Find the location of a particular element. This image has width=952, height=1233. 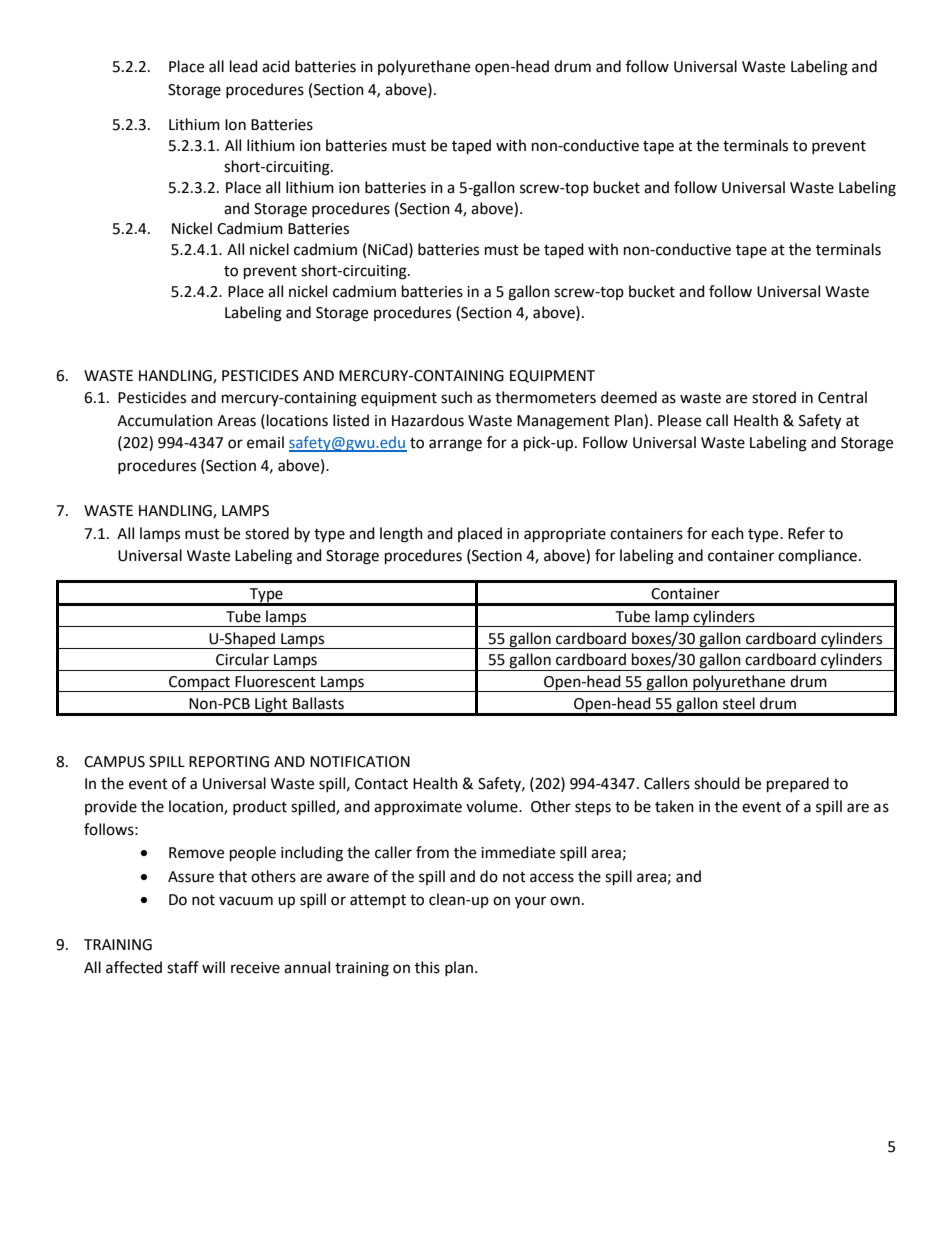

lead is located at coordinates (244, 66).
